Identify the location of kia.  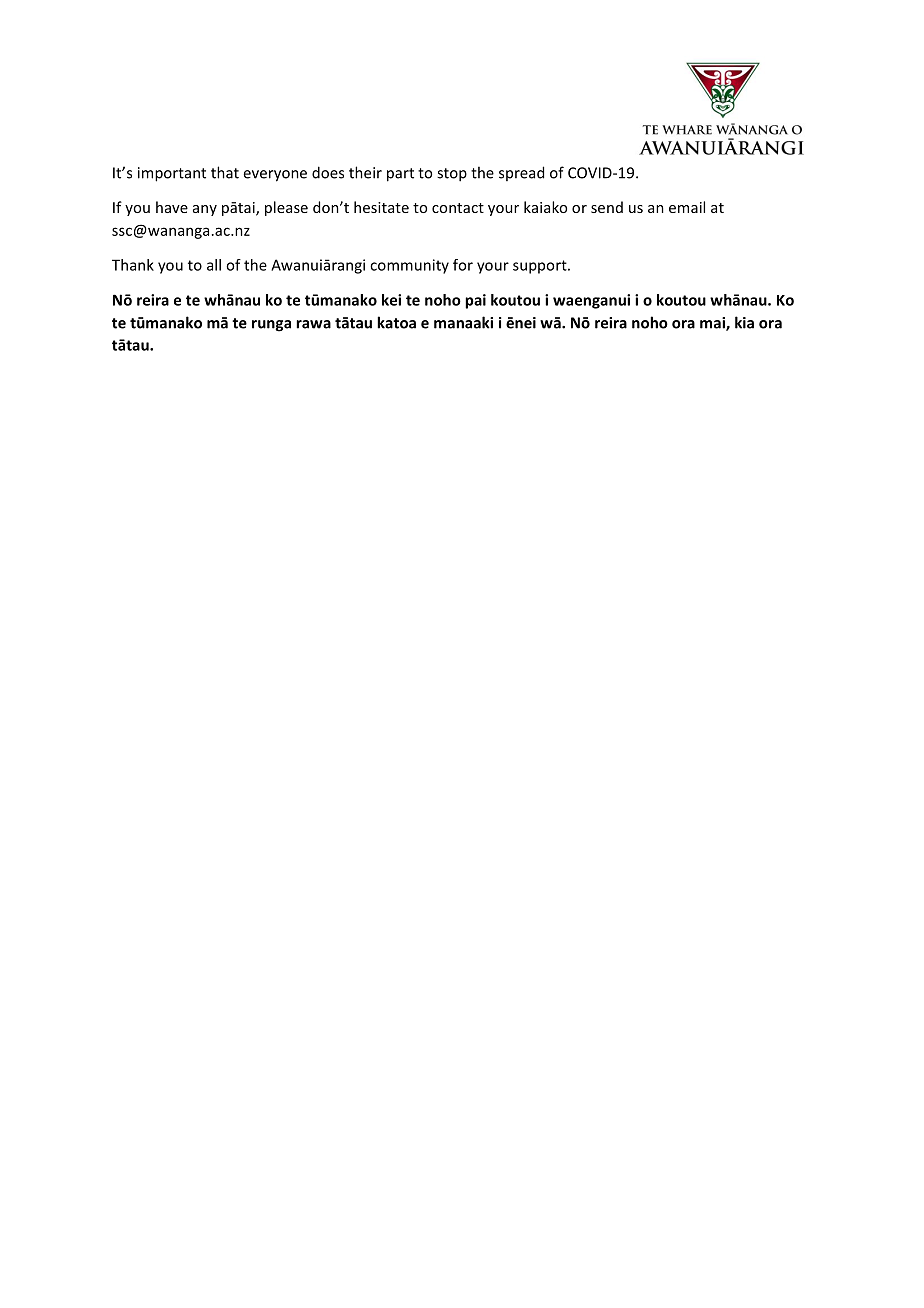
(744, 322).
